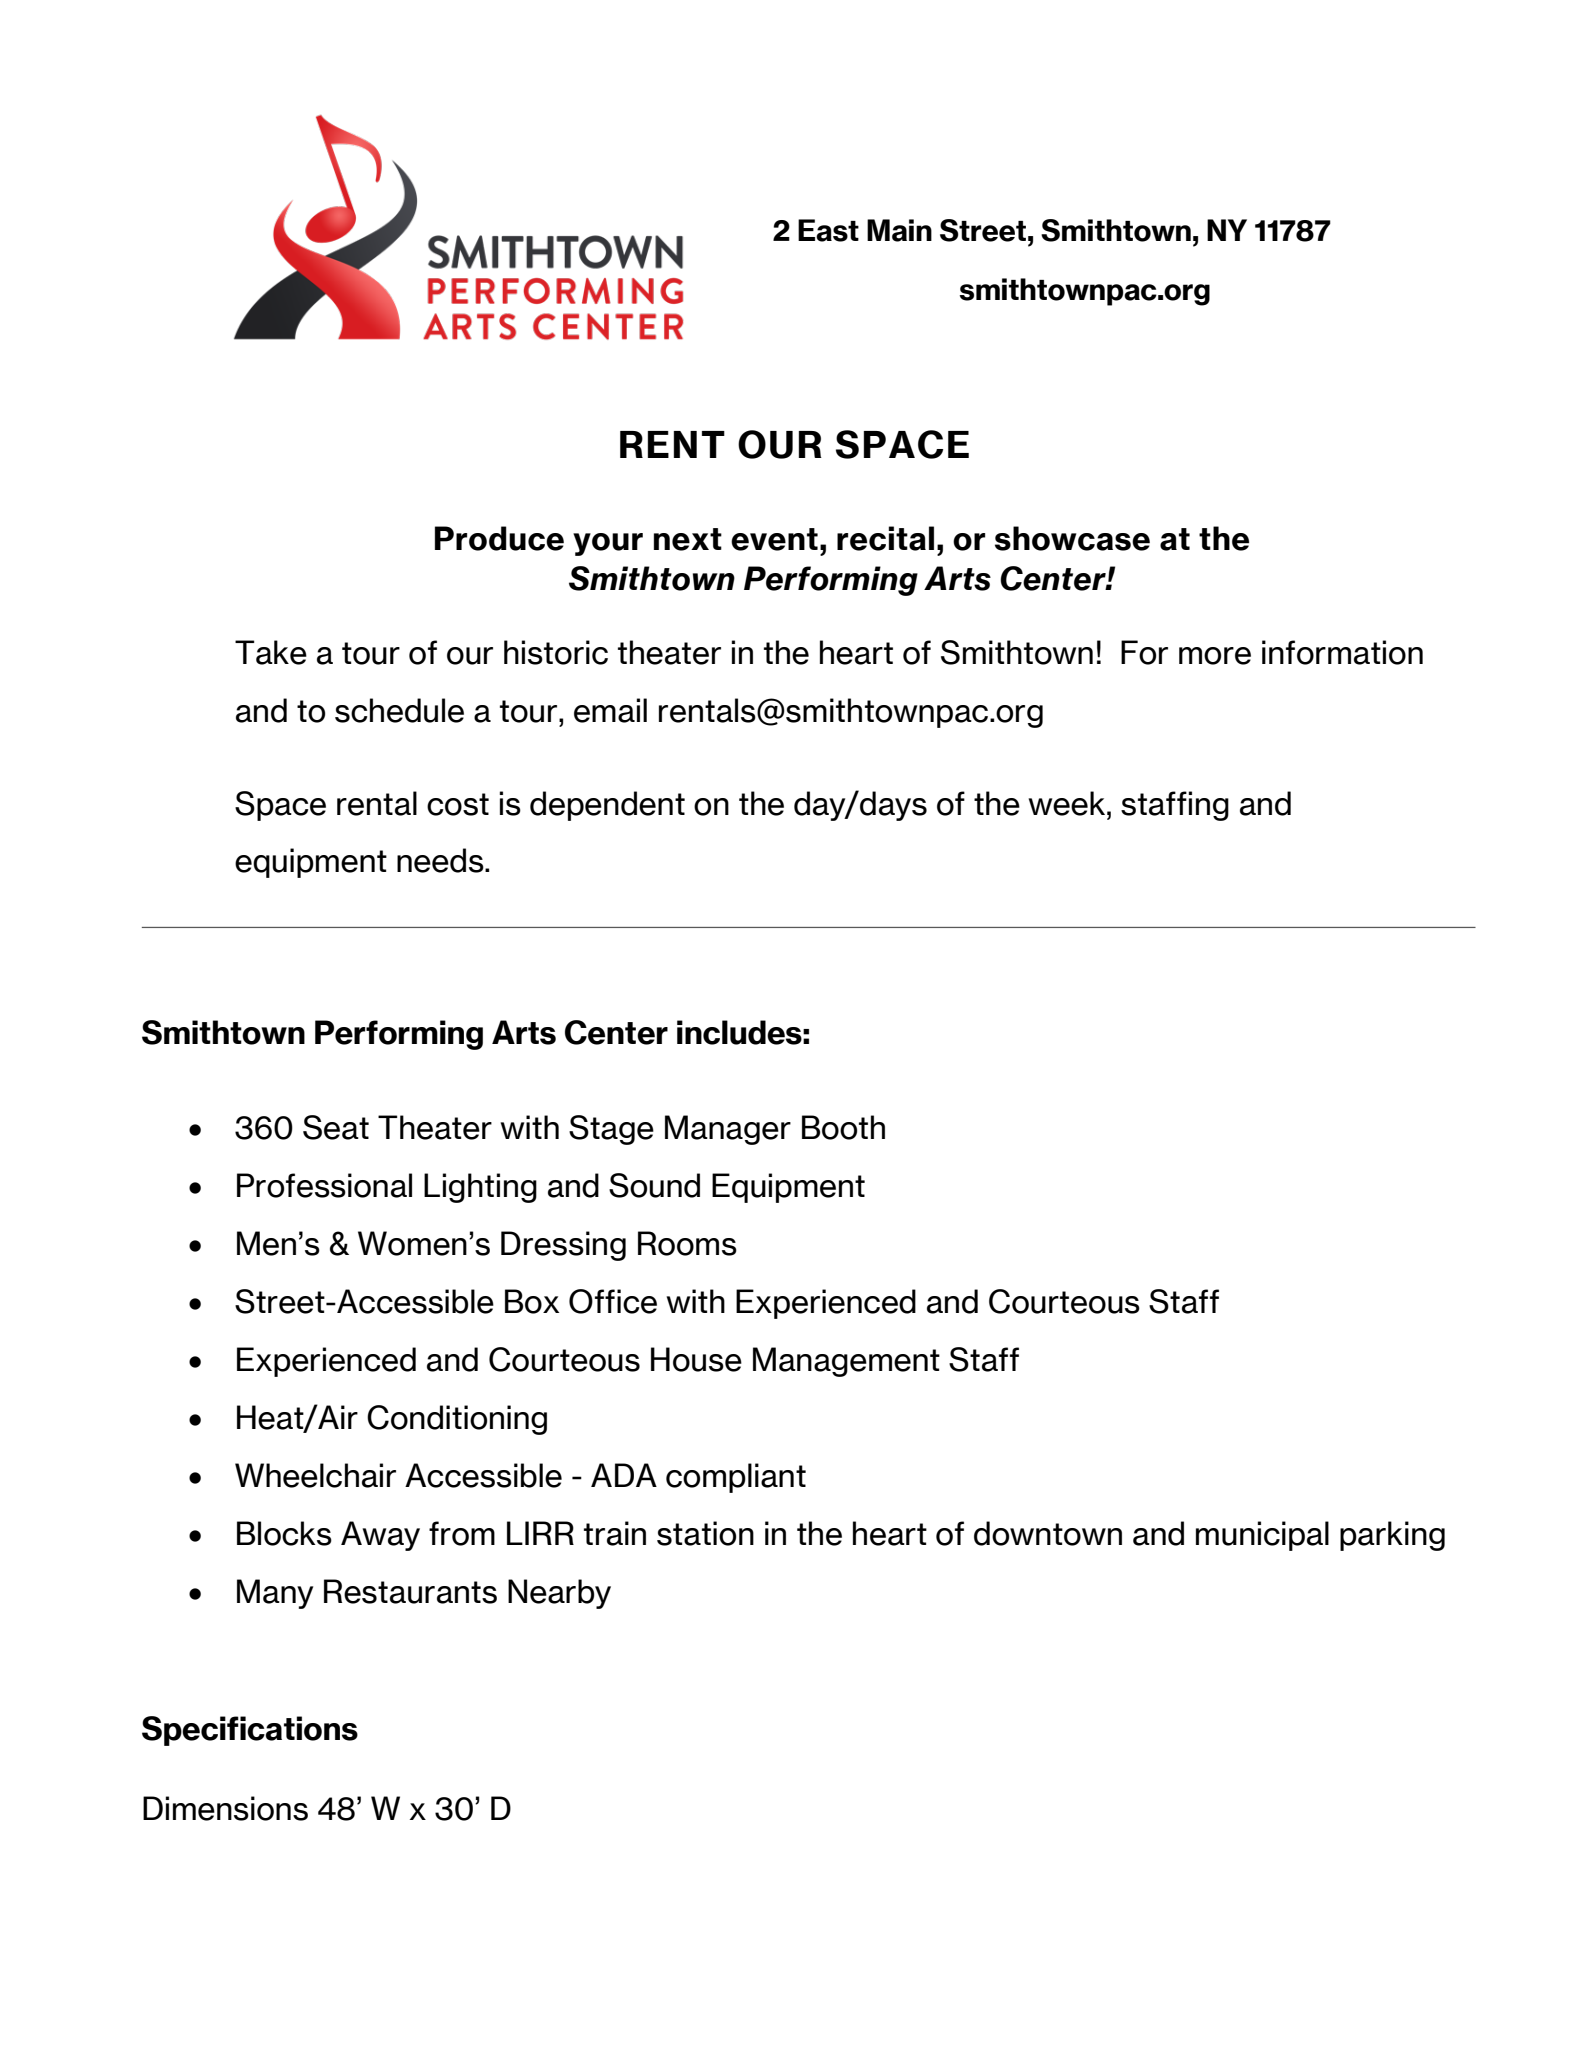  Describe the element at coordinates (687, 1243) in the screenshot. I see `Rooms` at that location.
